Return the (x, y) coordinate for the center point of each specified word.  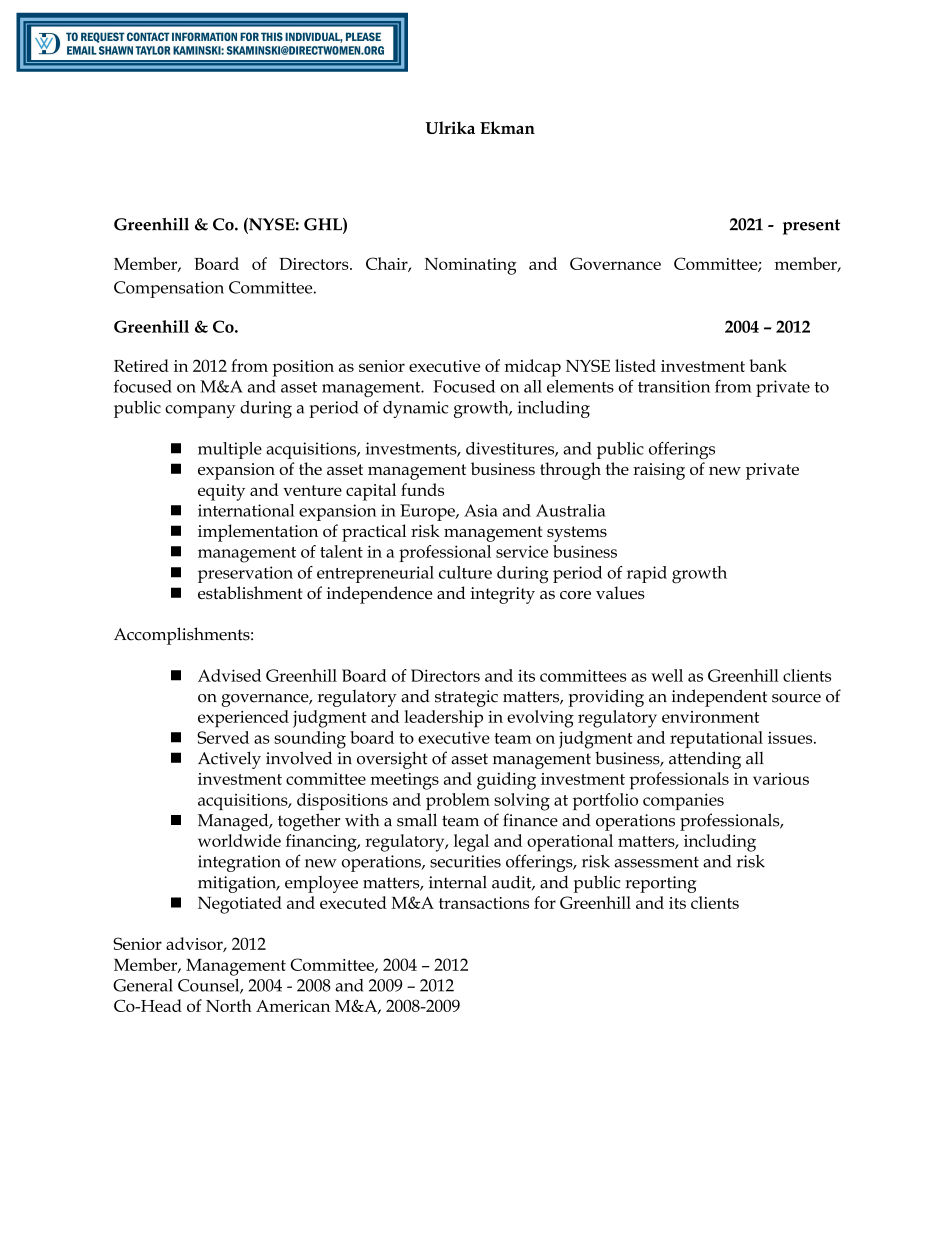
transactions (484, 903)
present (811, 227)
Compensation (169, 289)
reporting (660, 884)
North (229, 1005)
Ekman (507, 127)
